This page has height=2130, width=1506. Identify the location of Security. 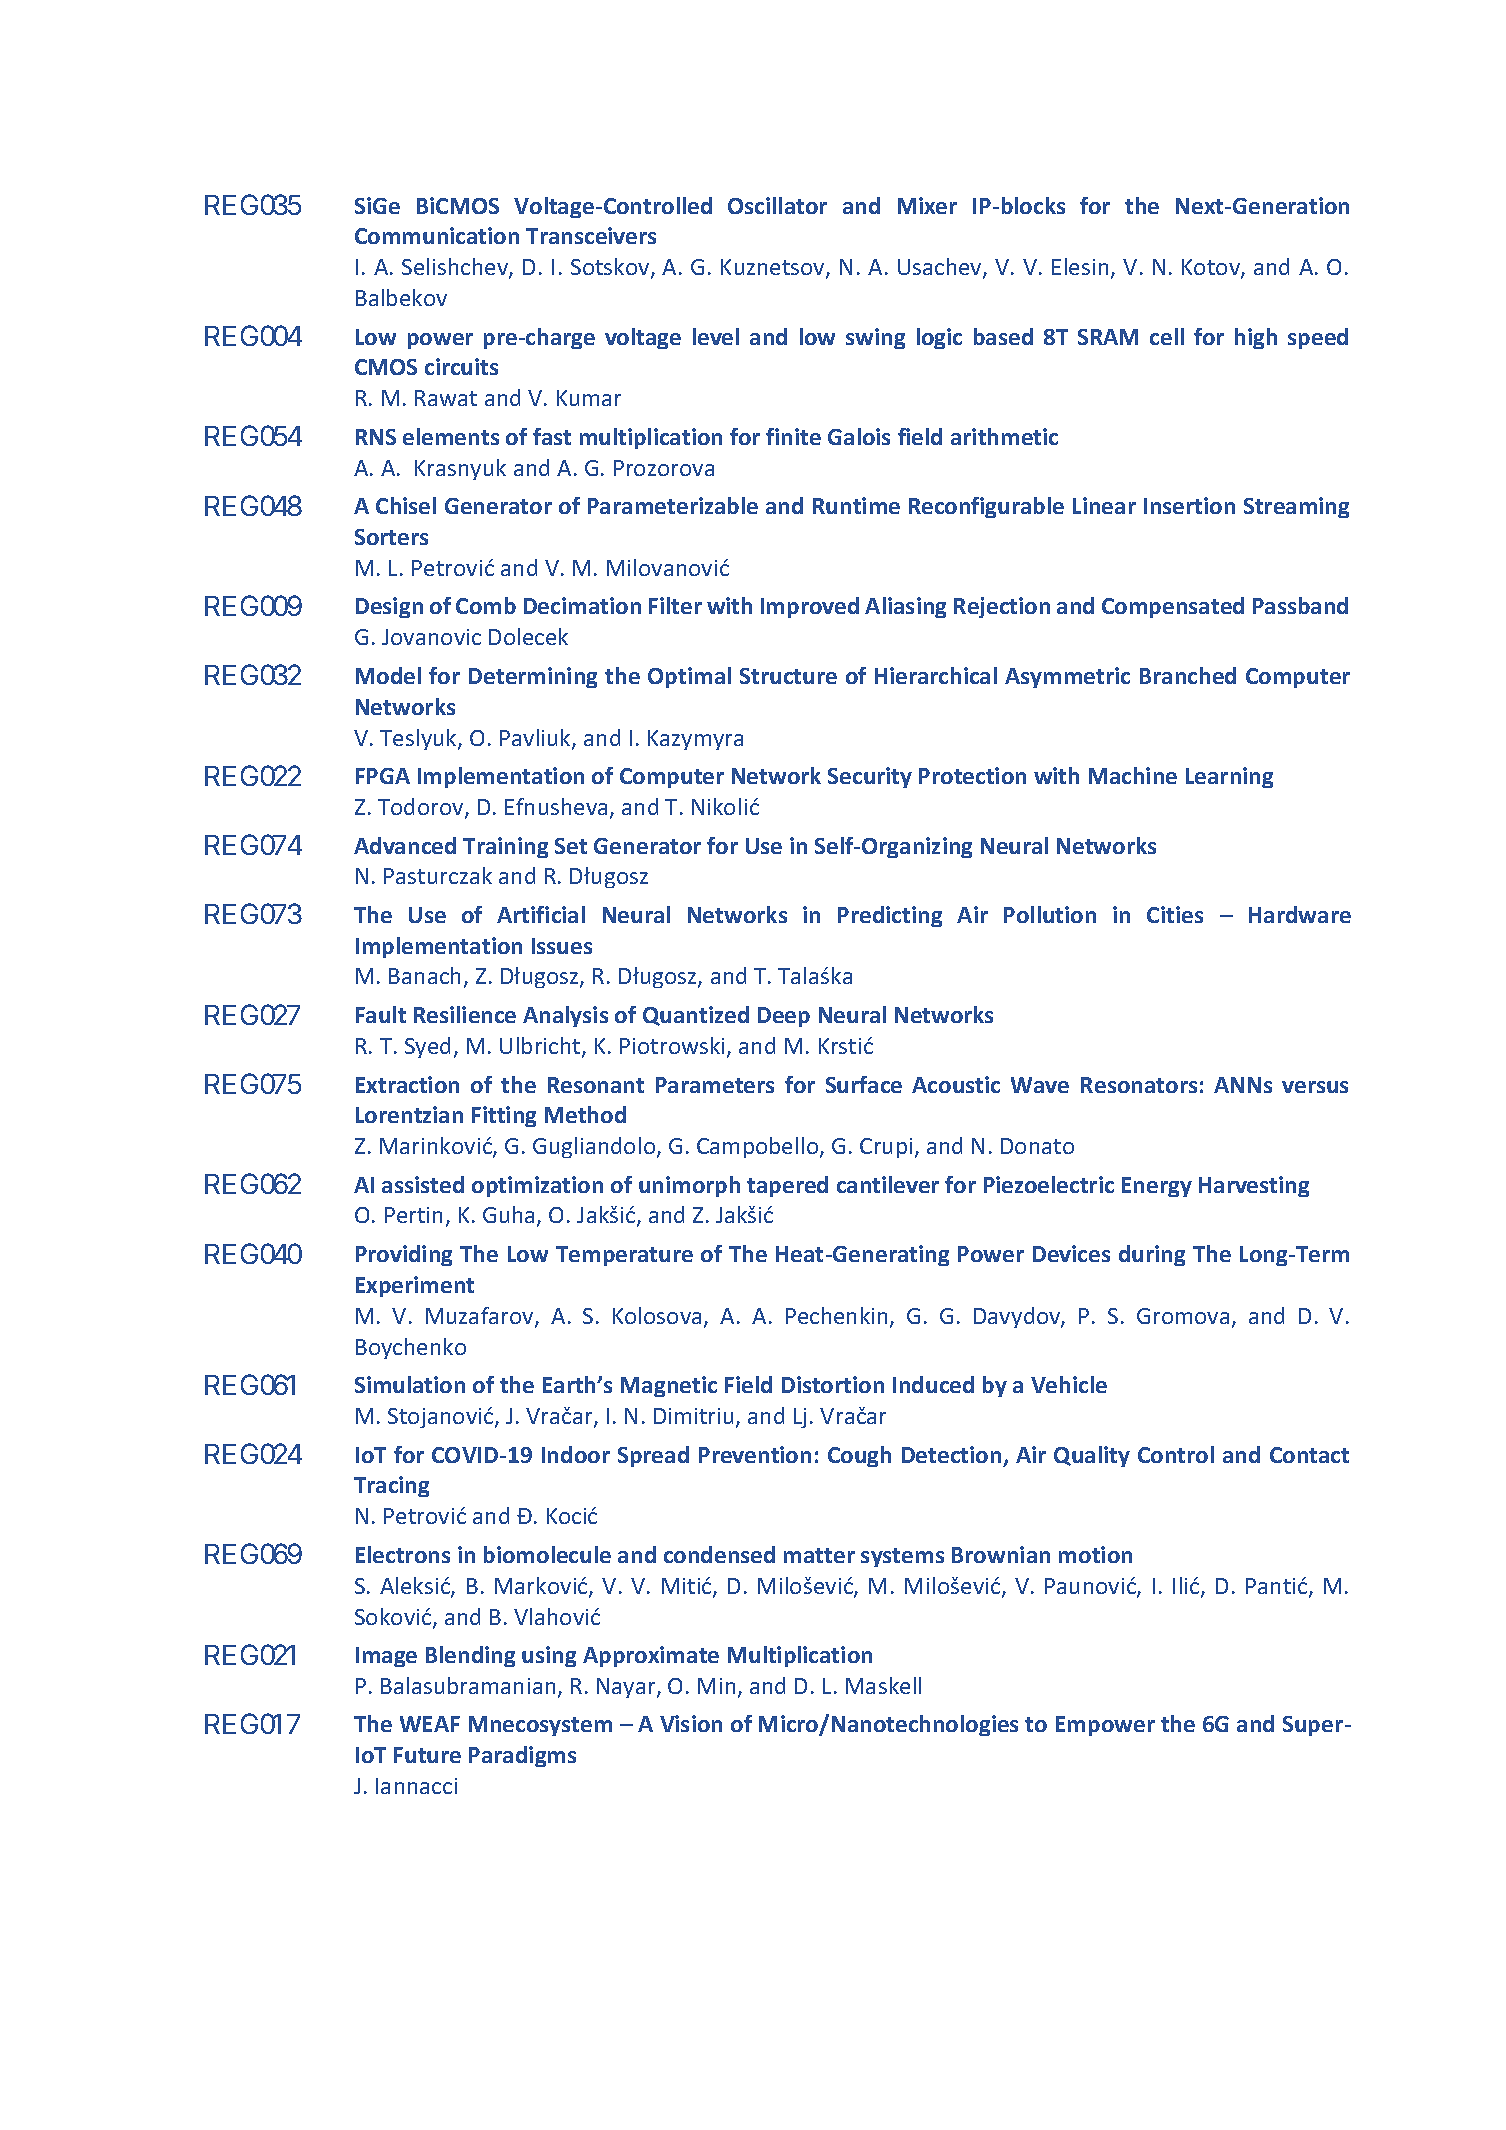
(870, 777).
